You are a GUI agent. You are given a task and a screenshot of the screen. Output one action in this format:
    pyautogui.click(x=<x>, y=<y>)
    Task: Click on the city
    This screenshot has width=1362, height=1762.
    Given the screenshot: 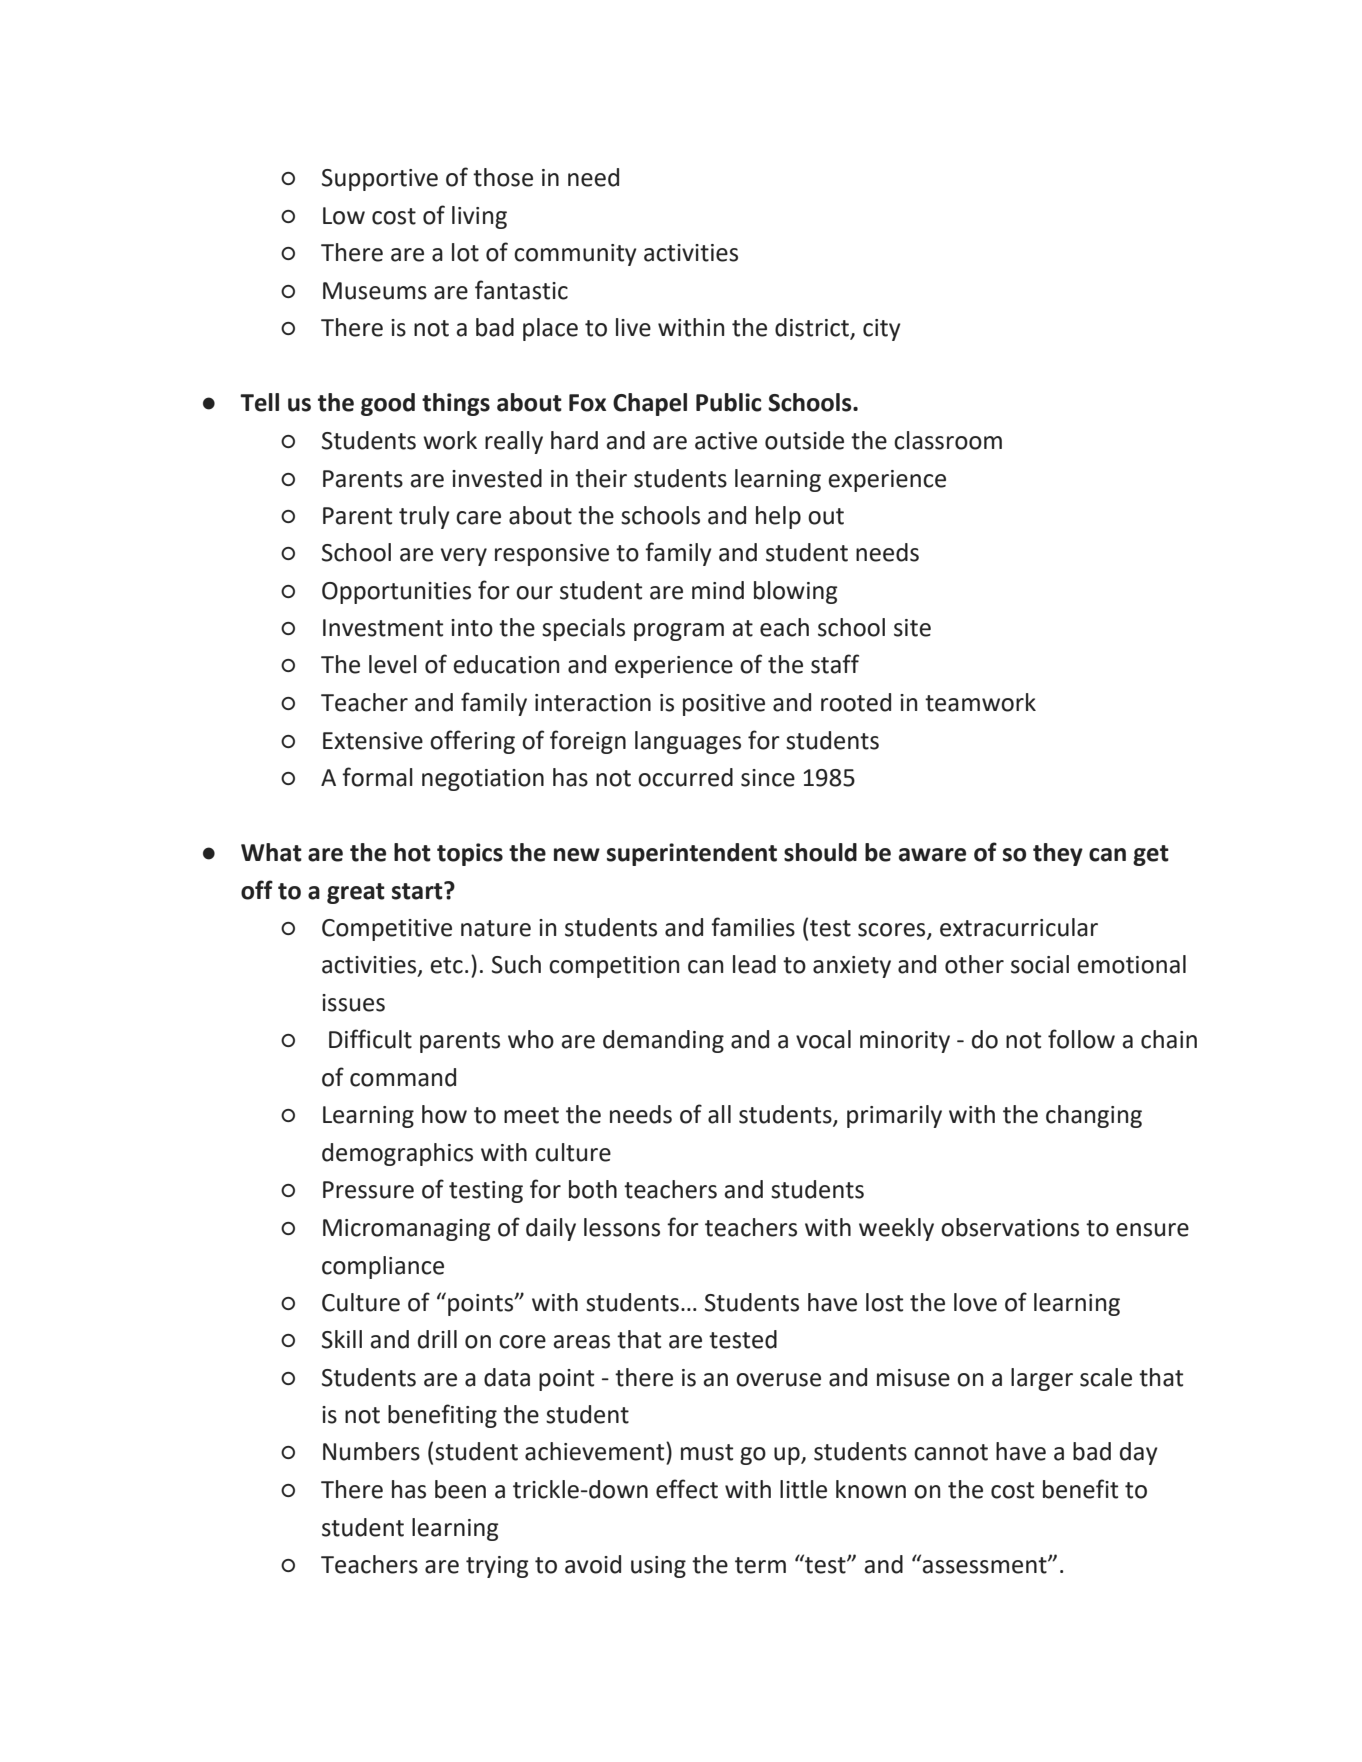 What is the action you would take?
    pyautogui.click(x=882, y=330)
